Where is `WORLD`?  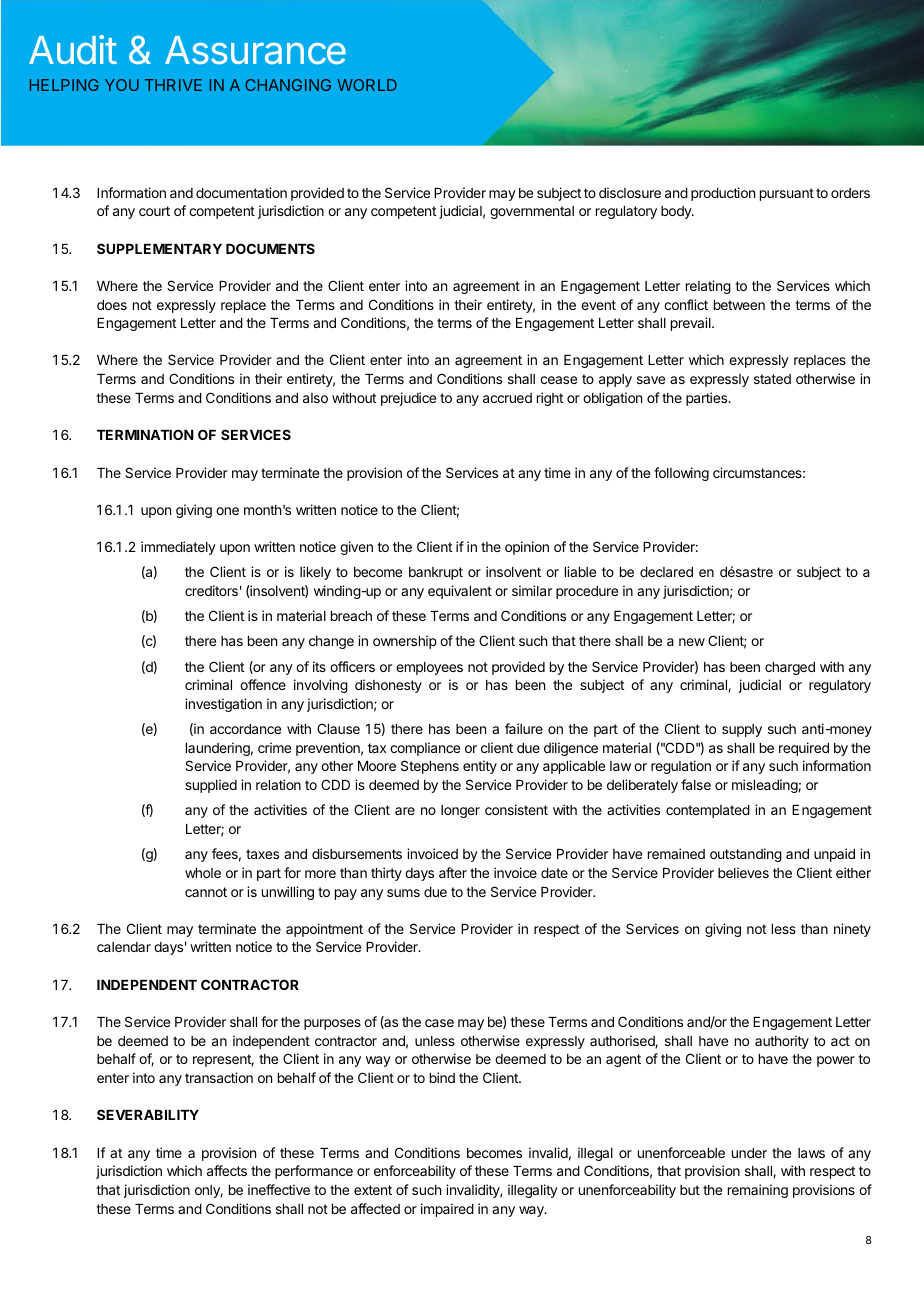
WORLD is located at coordinates (367, 85).
